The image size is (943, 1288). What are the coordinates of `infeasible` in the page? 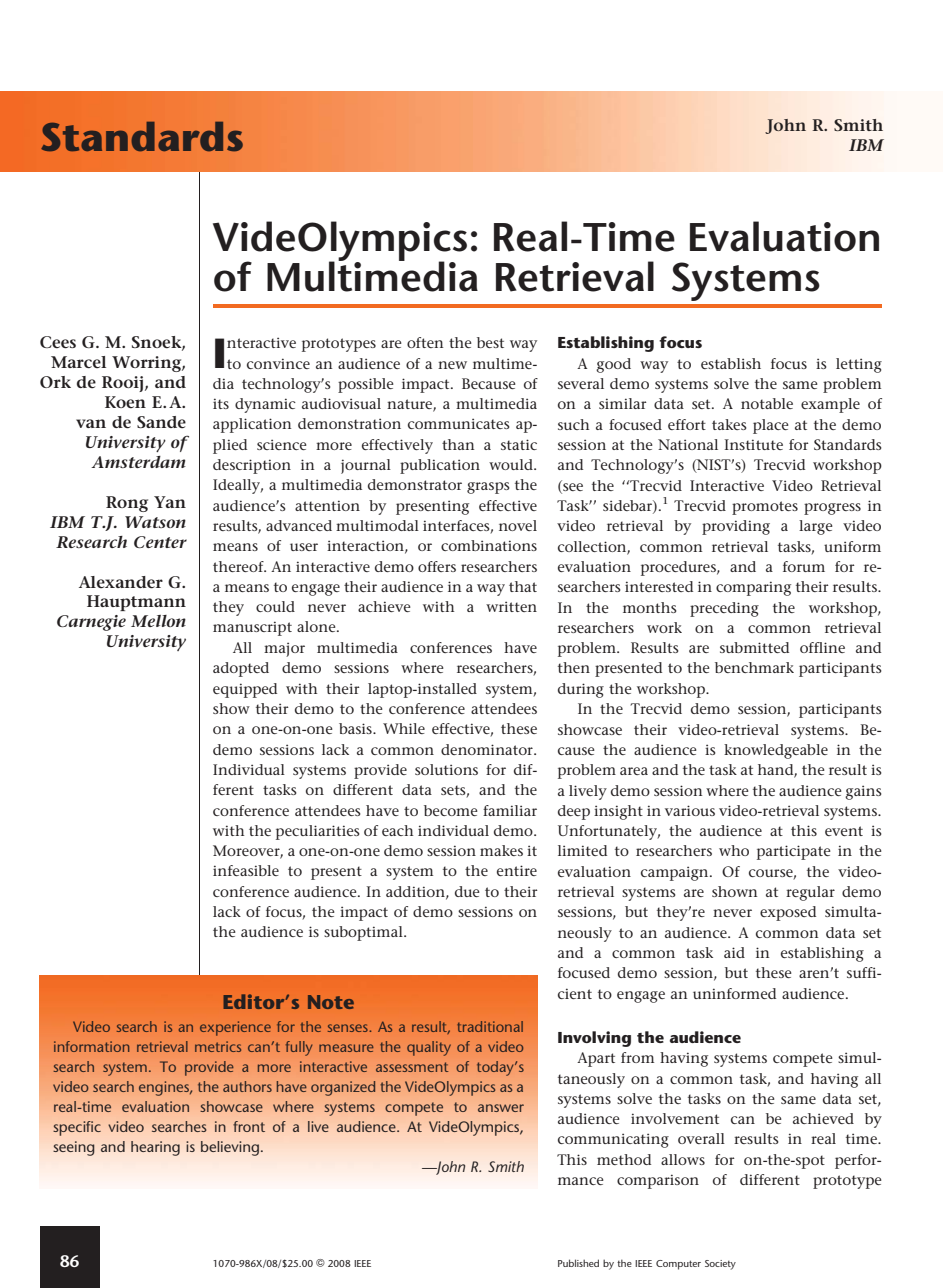 It's located at (246, 870).
